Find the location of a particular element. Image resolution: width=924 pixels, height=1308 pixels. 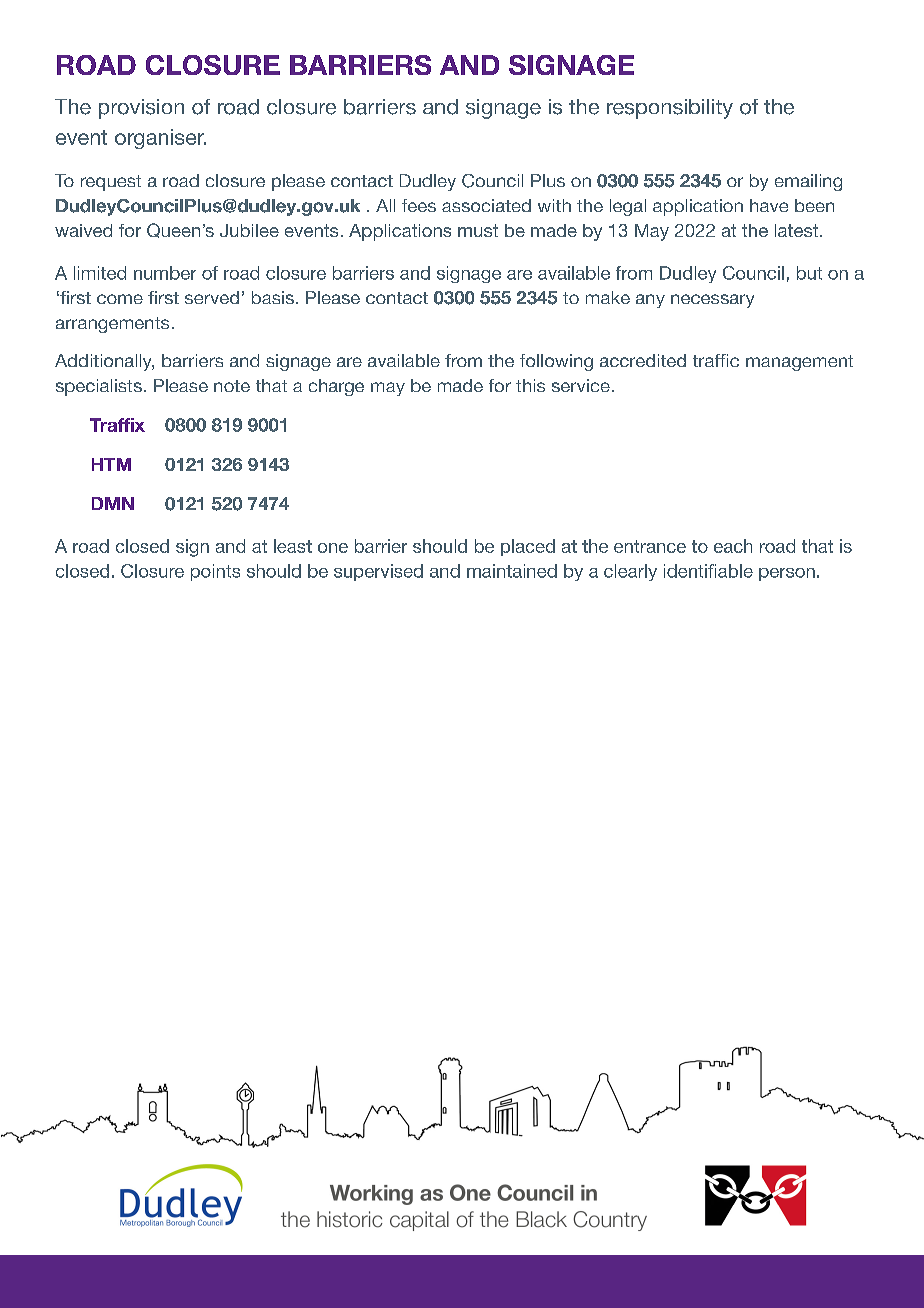

organiser is located at coordinates (160, 139).
